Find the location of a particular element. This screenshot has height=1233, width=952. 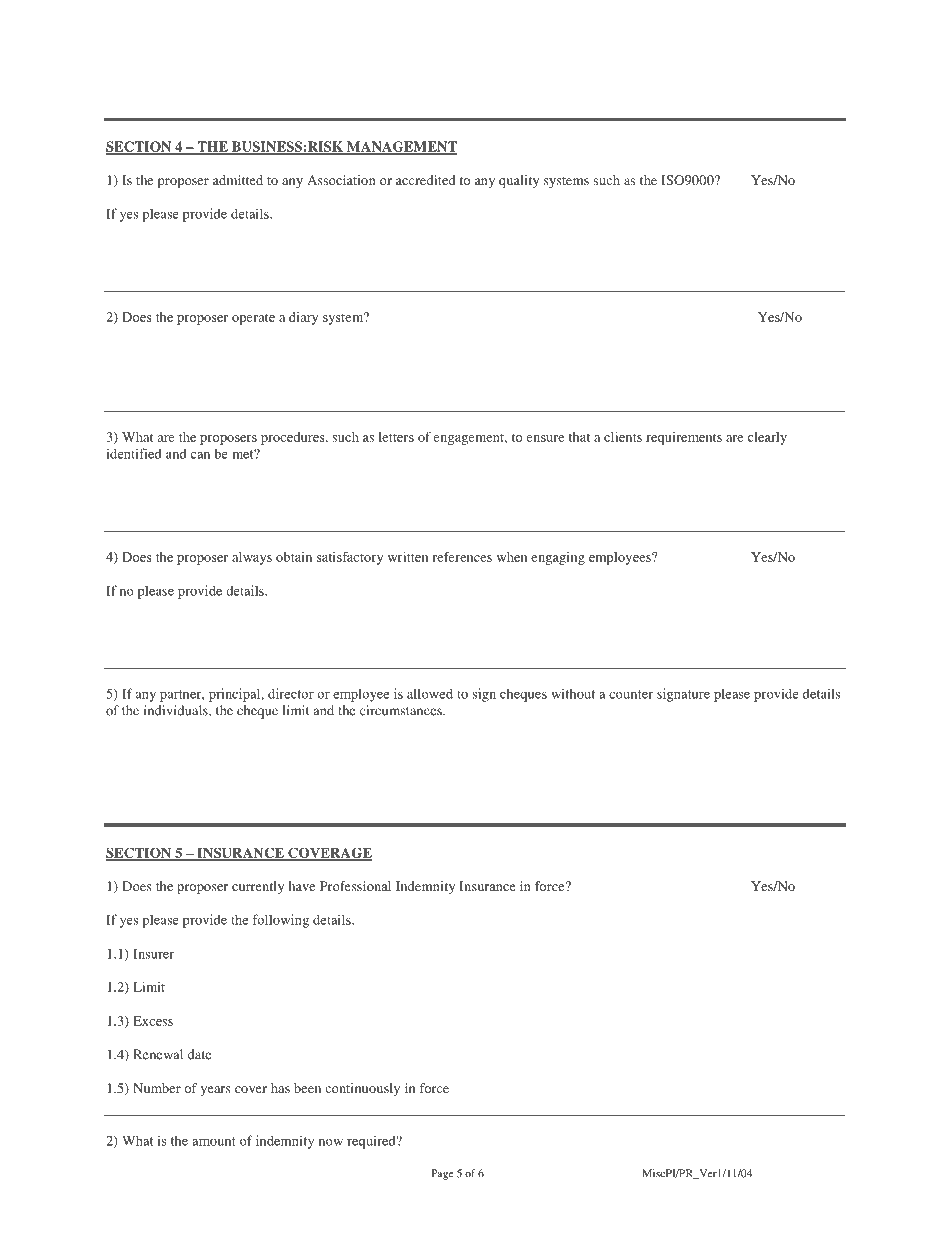

individuals is located at coordinates (177, 710).
